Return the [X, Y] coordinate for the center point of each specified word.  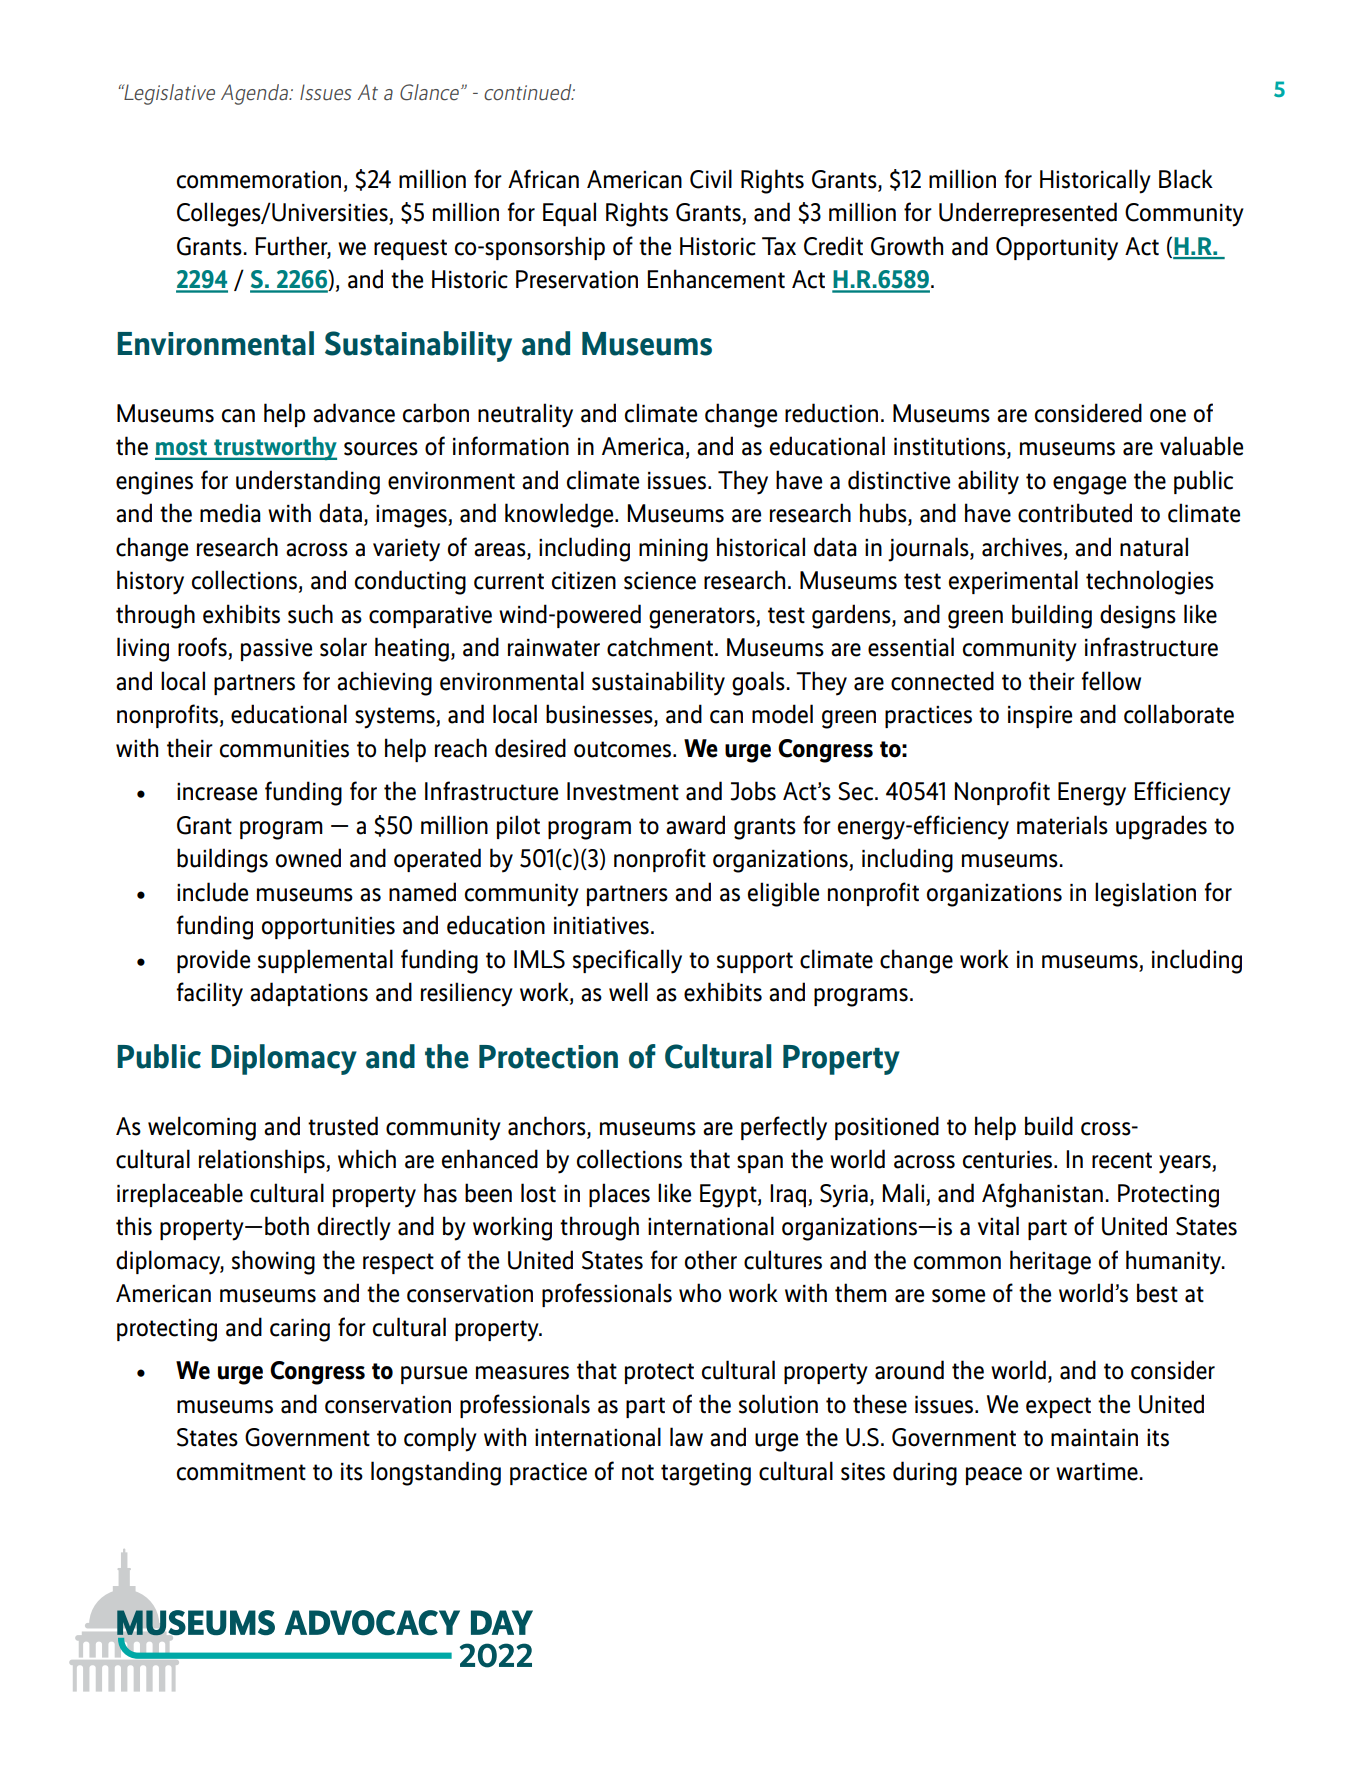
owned [308, 858]
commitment [241, 1472]
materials [1062, 825]
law [686, 1437]
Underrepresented [1028, 214]
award [695, 825]
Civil [711, 179]
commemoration [259, 180]
